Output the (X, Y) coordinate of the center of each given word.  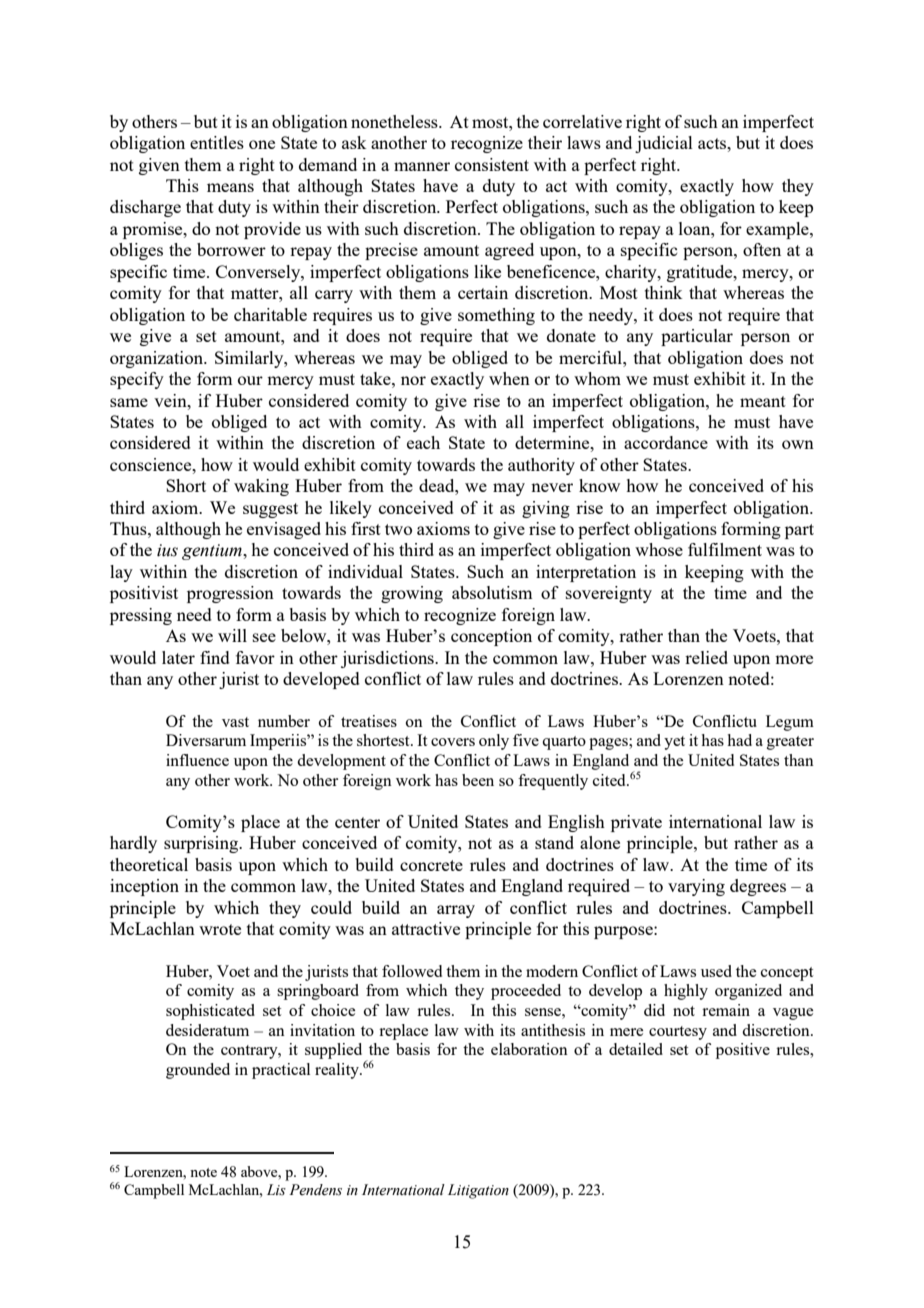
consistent (492, 164)
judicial (664, 144)
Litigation (478, 1191)
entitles (217, 142)
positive (743, 1051)
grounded (198, 1071)
